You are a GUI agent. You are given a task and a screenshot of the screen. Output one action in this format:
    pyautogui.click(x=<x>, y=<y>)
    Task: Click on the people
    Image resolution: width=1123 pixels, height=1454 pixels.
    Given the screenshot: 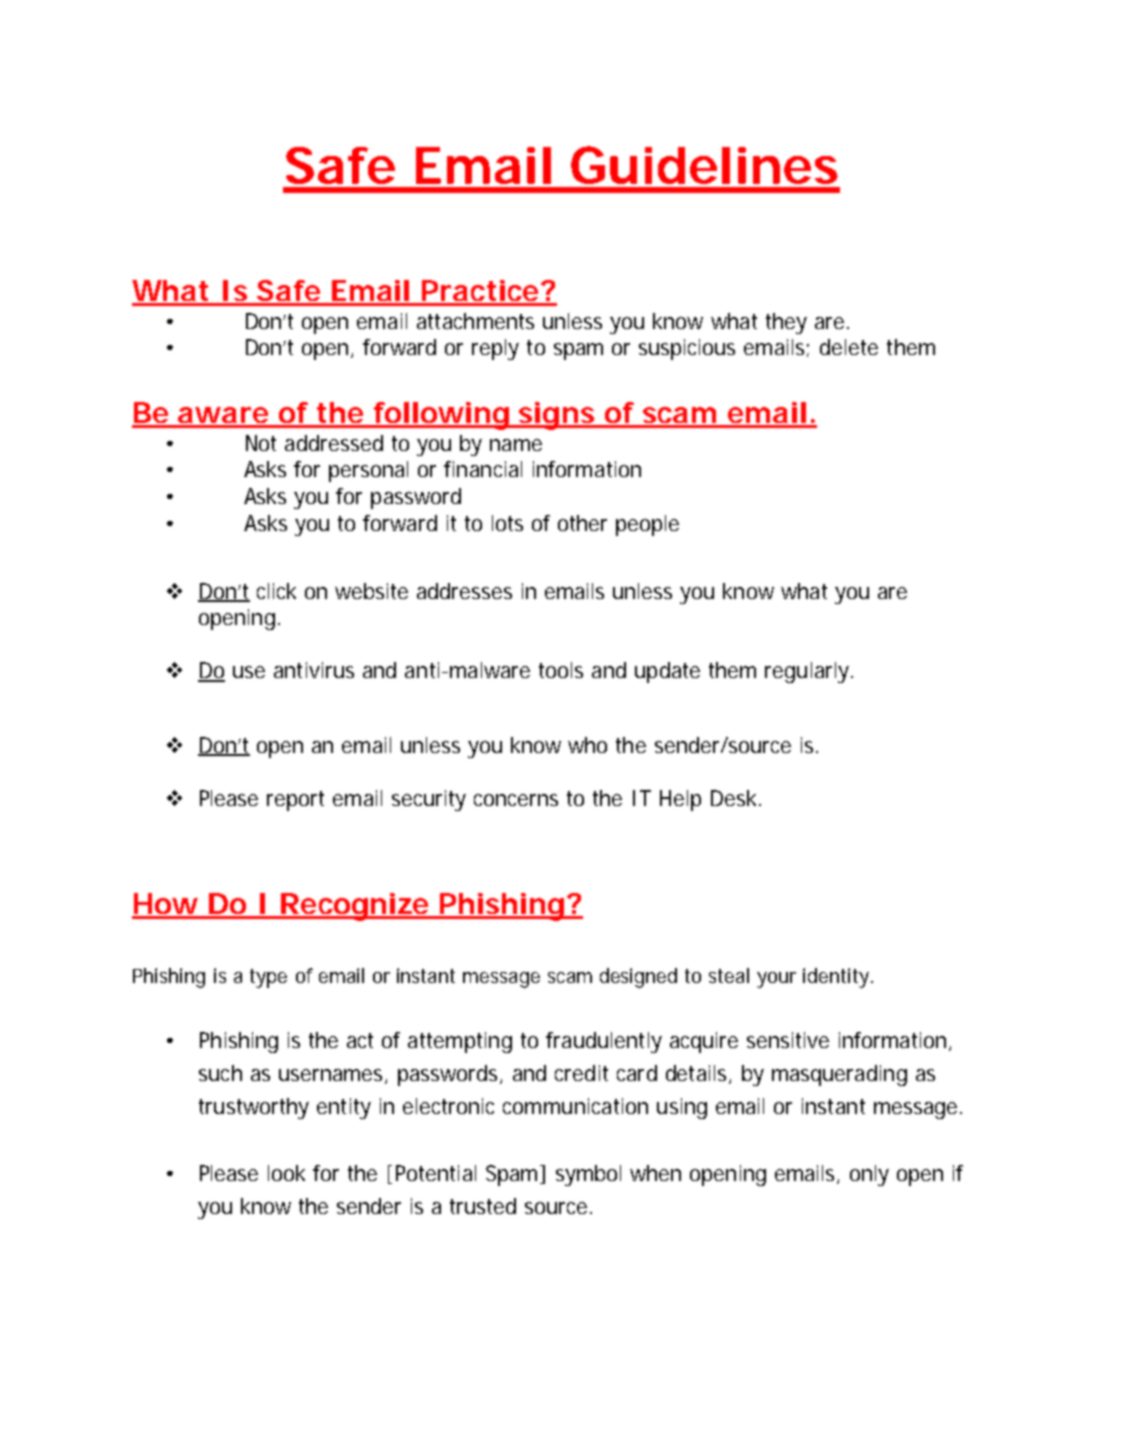 What is the action you would take?
    pyautogui.click(x=647, y=525)
